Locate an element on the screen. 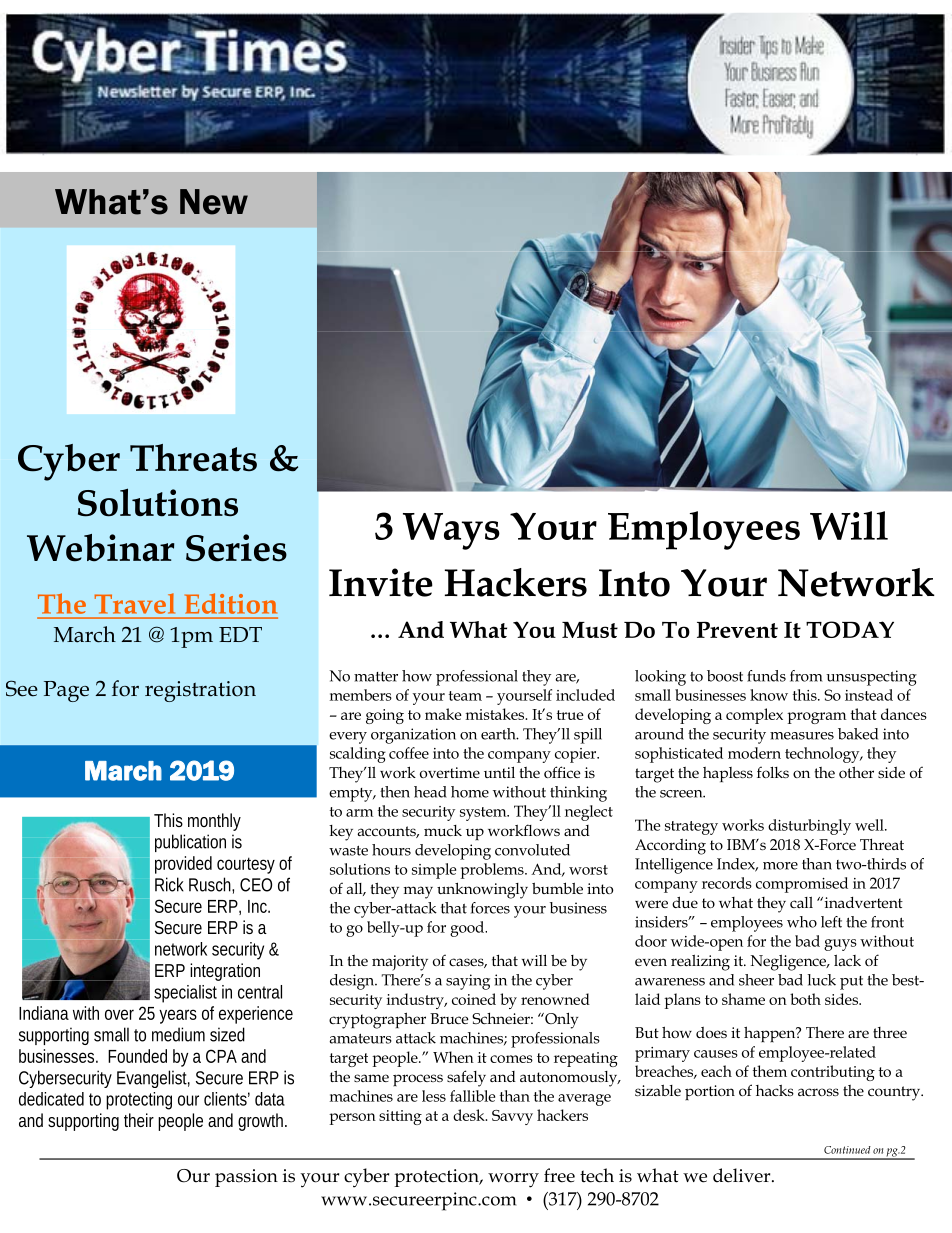 This screenshot has width=952, height=1233. dedicated is located at coordinates (54, 1099).
